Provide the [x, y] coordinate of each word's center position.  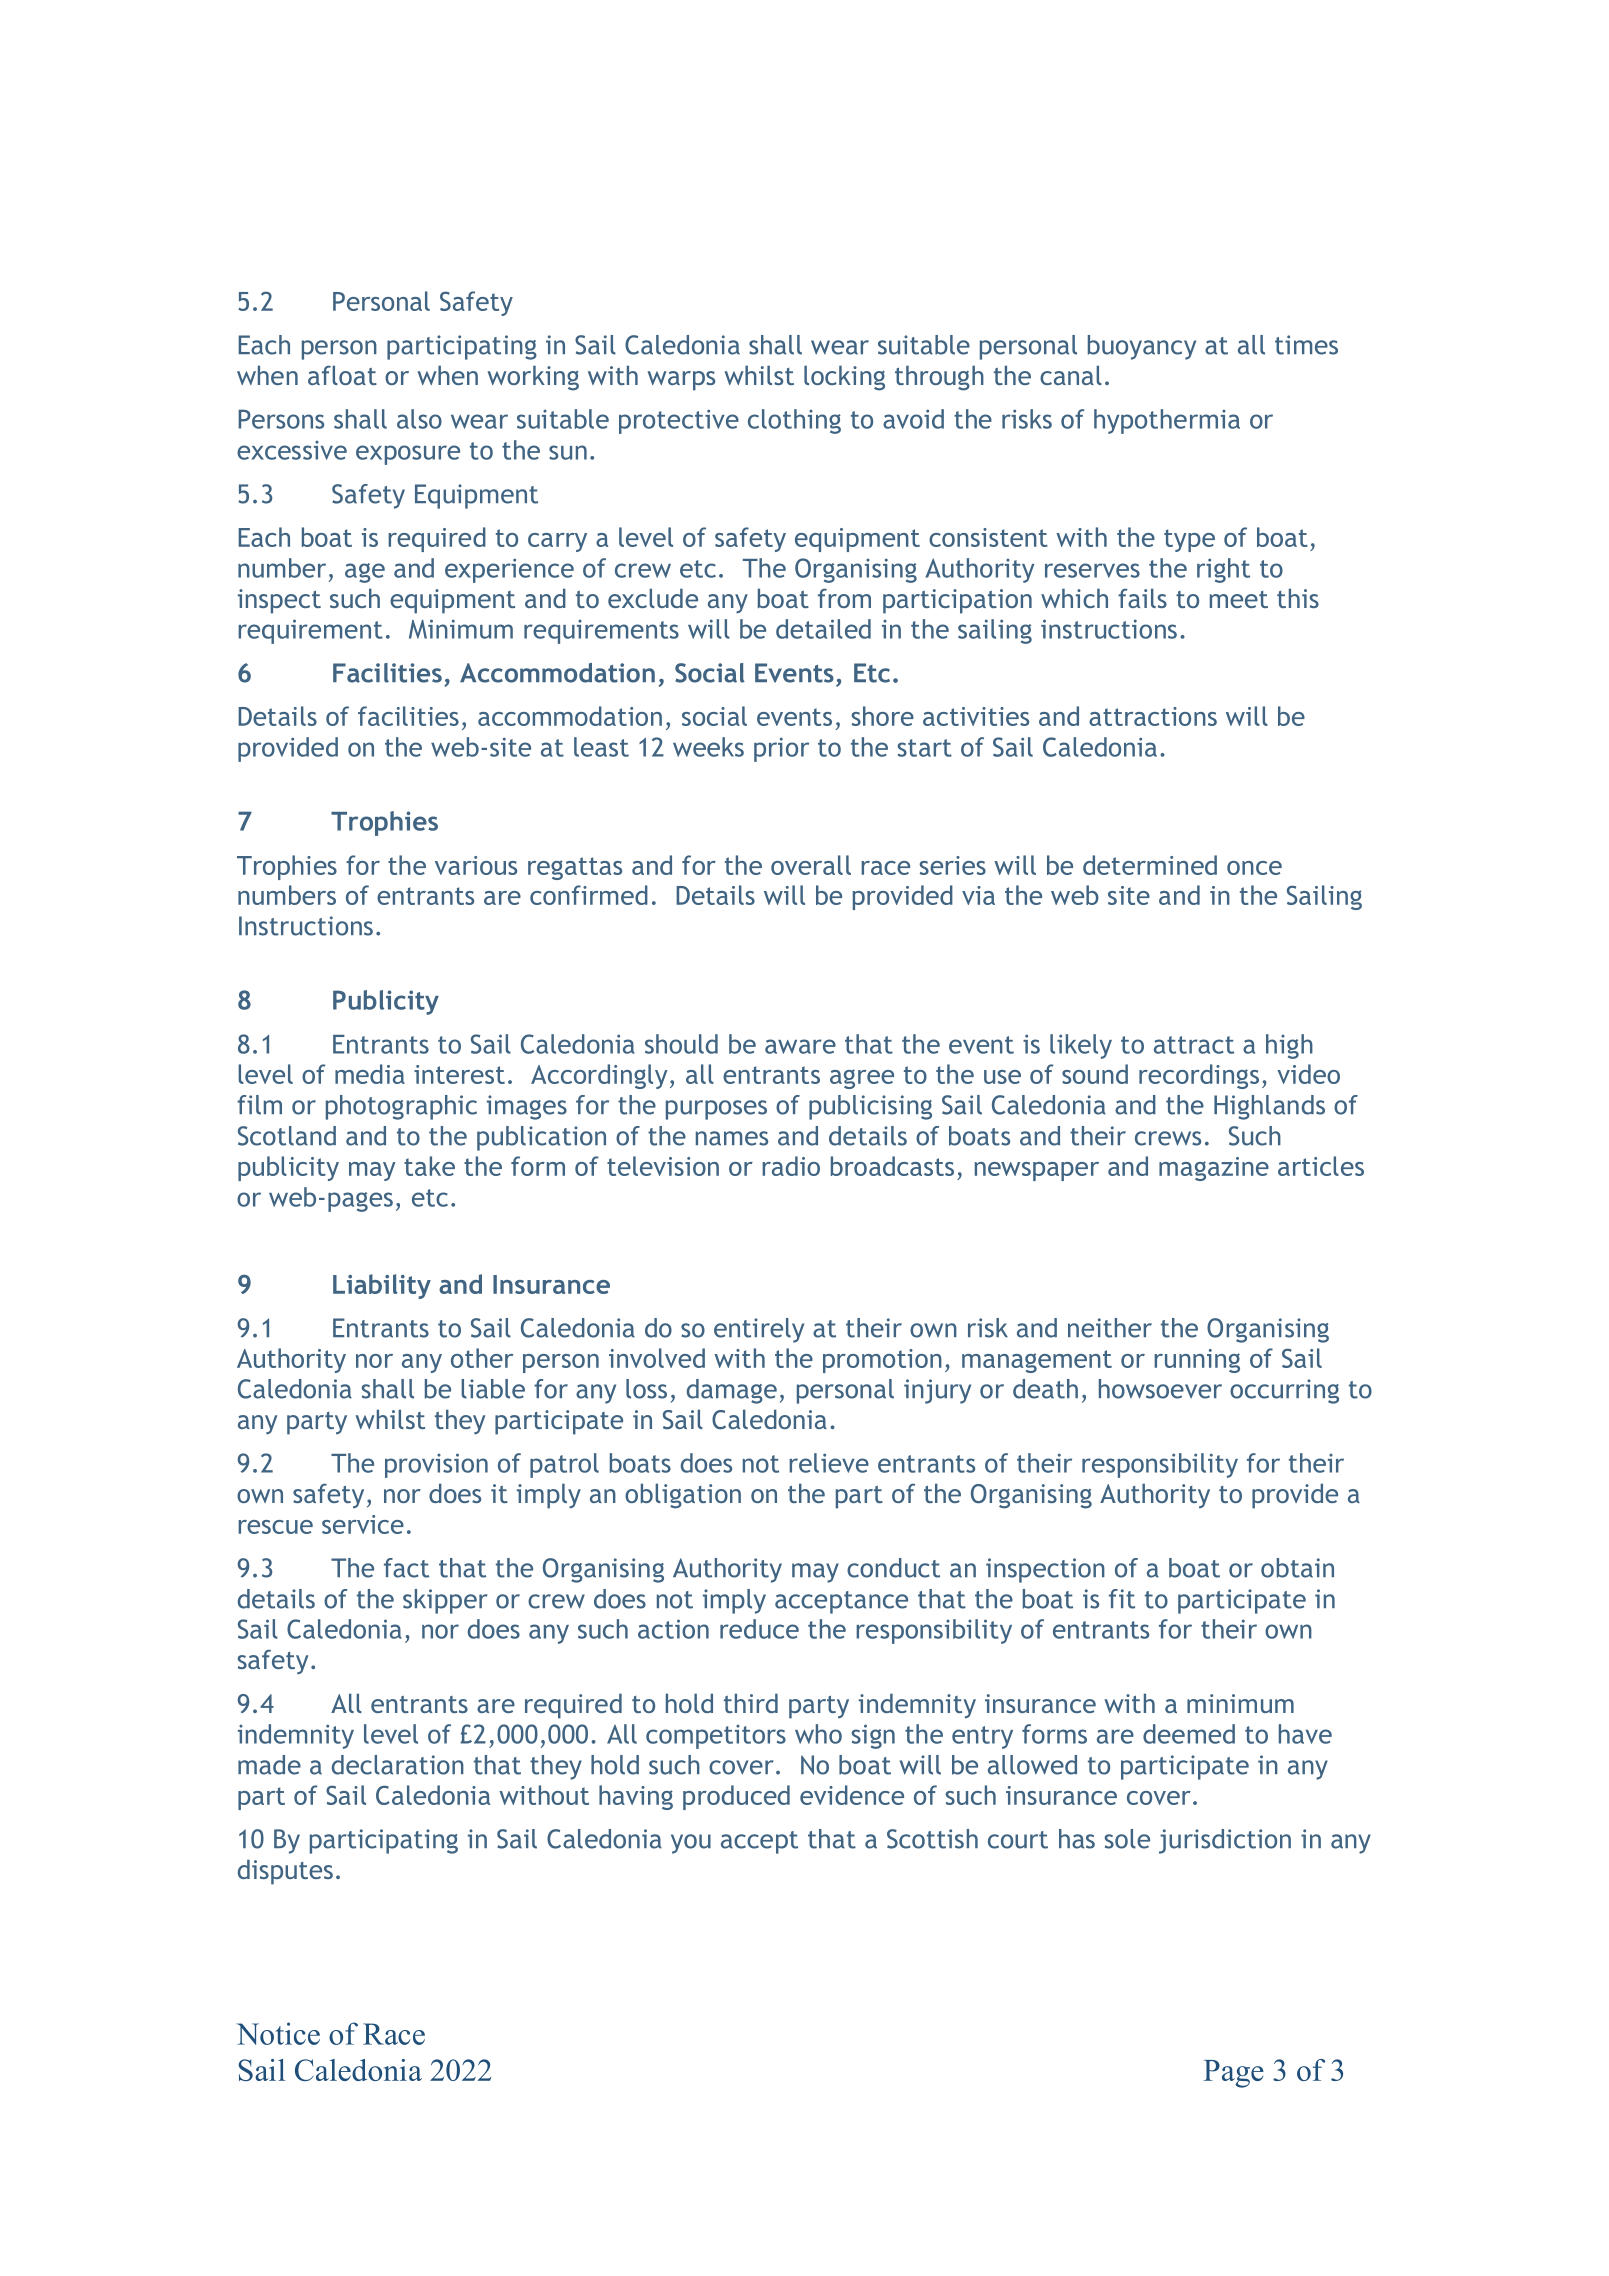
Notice [278, 2033]
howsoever [1160, 1389]
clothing [794, 421]
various [476, 865]
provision [436, 1465]
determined [1150, 865]
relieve [829, 1463]
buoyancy [1142, 347]
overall [811, 865]
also [419, 419]
